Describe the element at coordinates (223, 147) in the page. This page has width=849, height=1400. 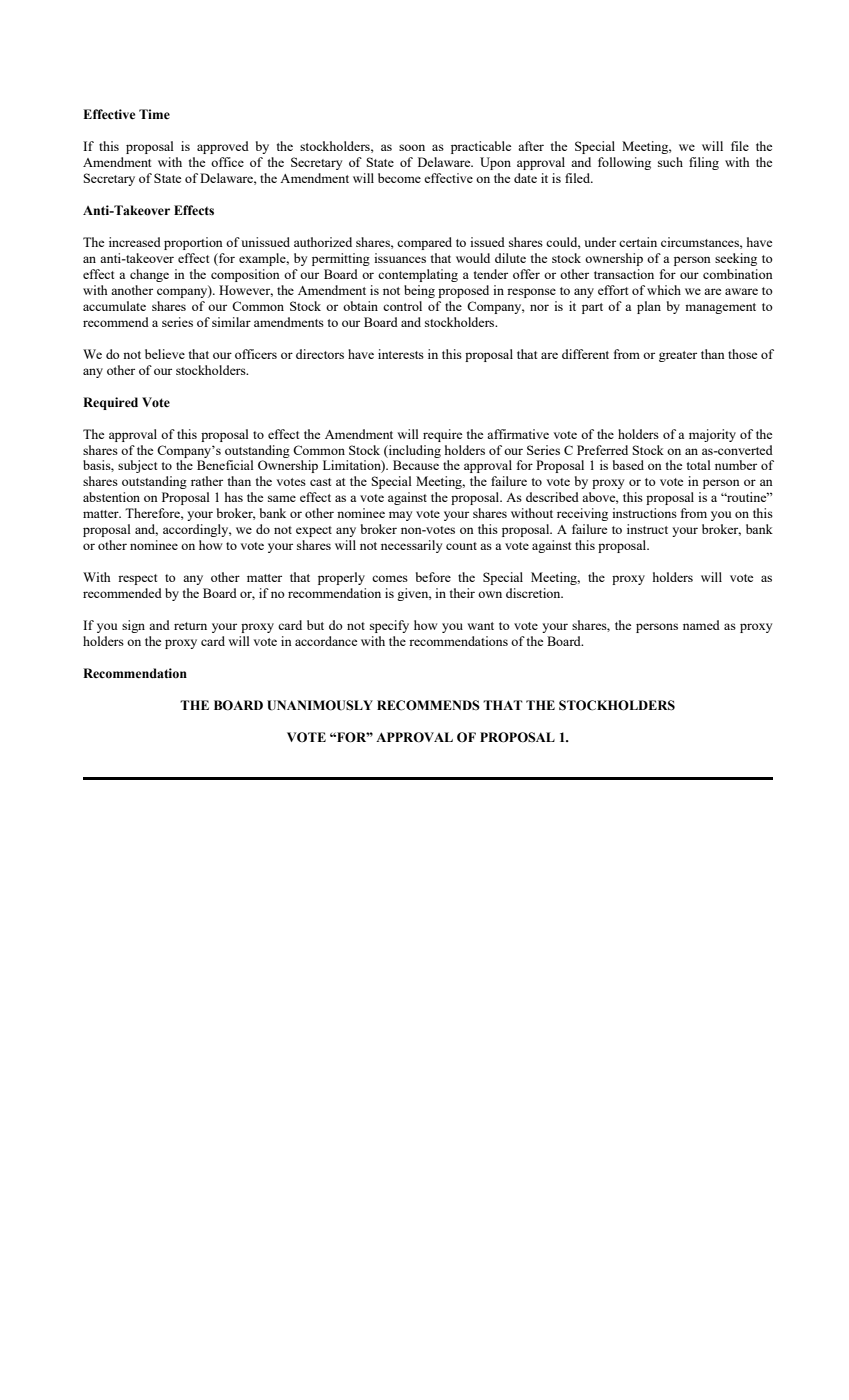
I see `approved` at that location.
